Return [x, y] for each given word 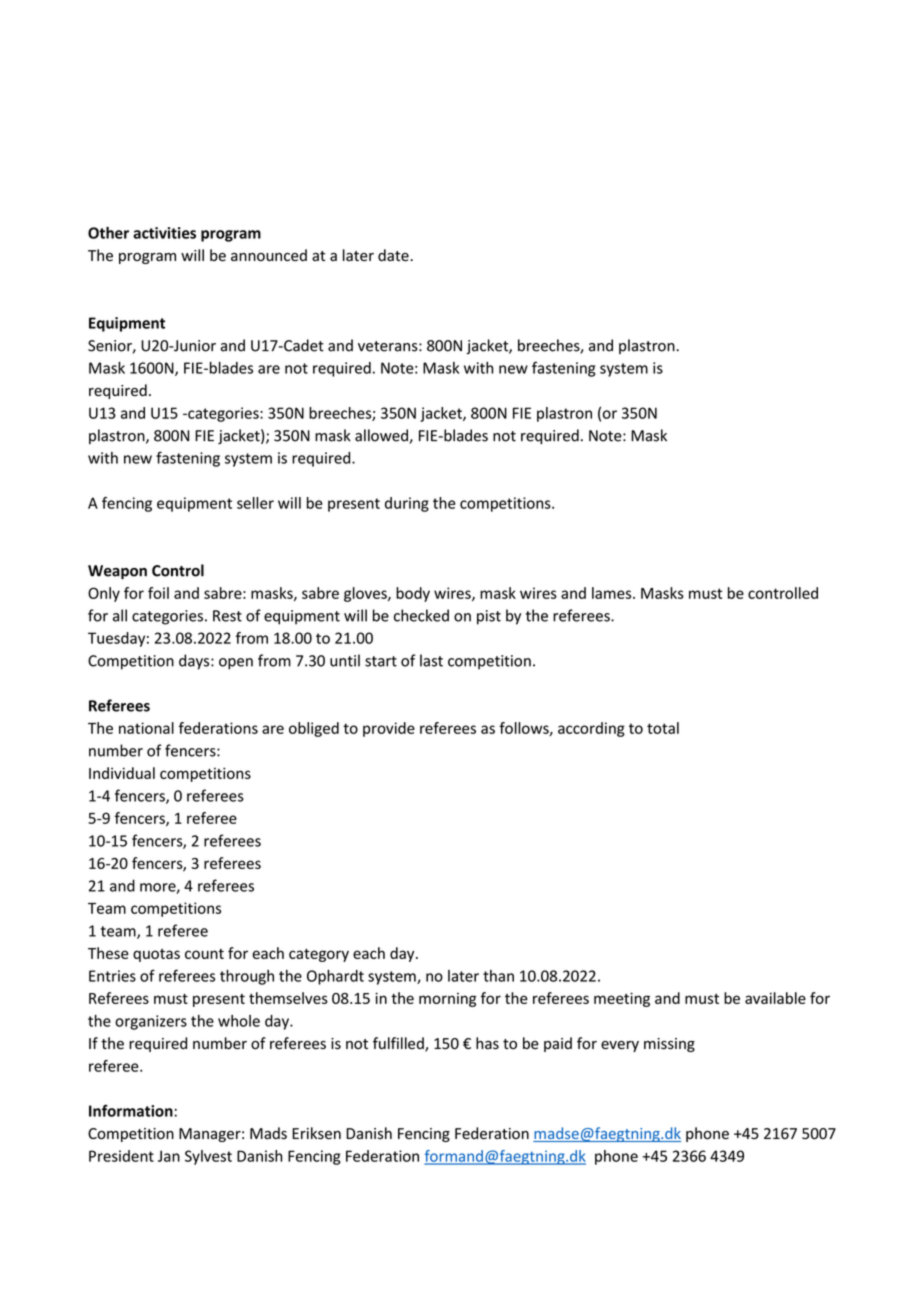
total [663, 728]
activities [164, 233]
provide [389, 729]
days [195, 662]
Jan [169, 1156]
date [394, 255]
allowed [382, 436]
